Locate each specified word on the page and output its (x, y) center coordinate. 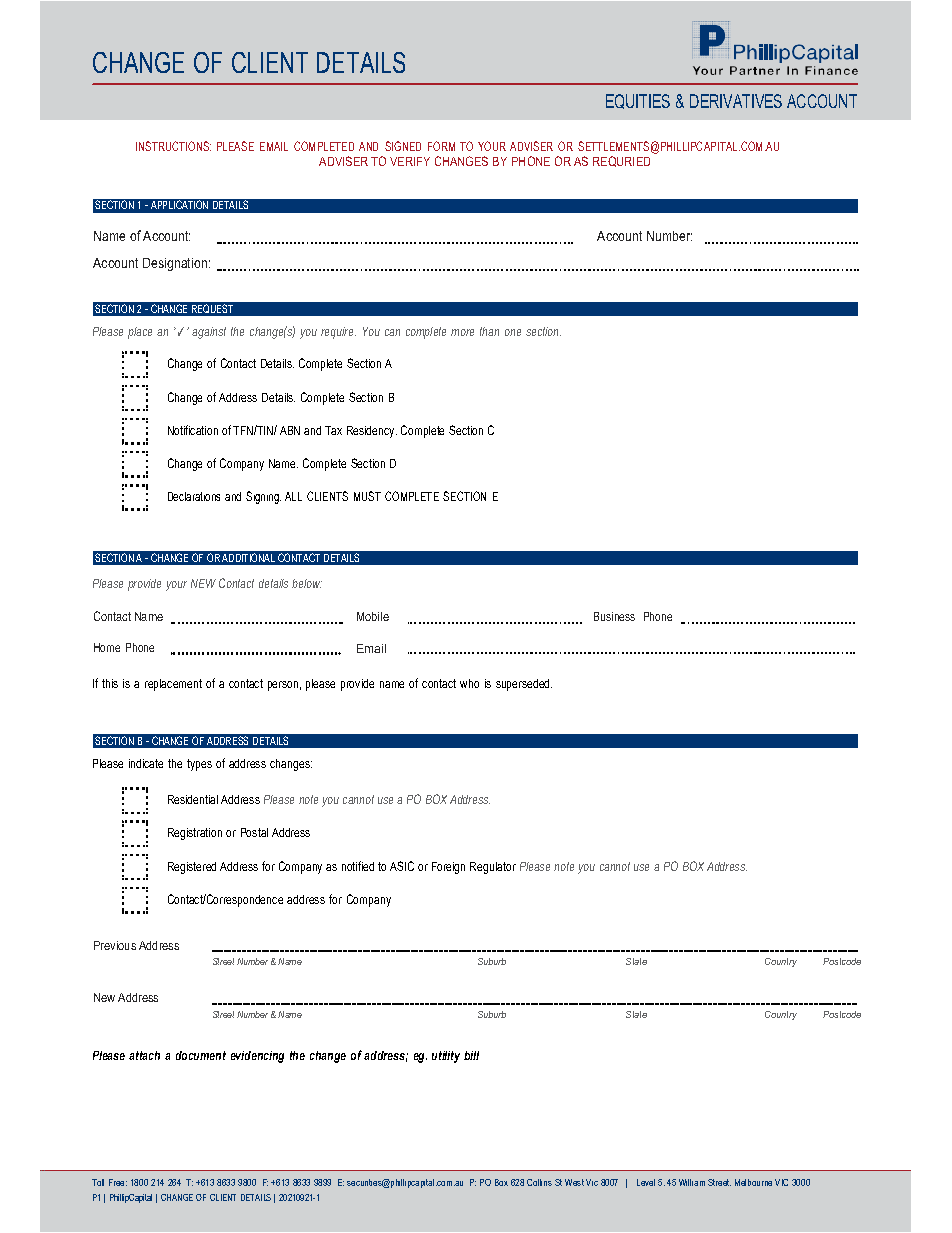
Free (118, 1182)
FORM (441, 146)
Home (107, 647)
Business (614, 616)
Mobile (373, 616)
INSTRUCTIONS (173, 146)
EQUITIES (638, 101)
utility (446, 1057)
